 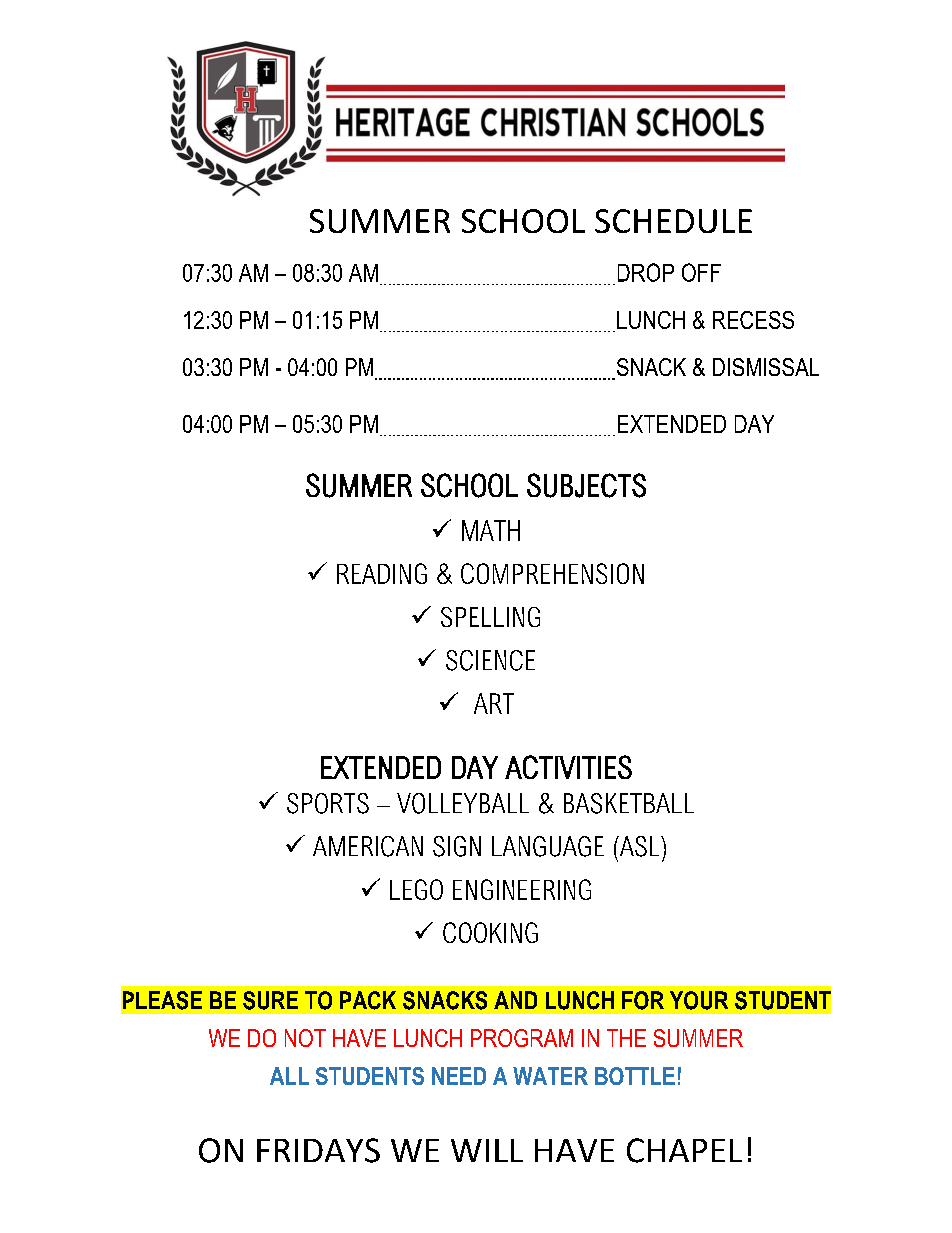 I want to click on ENGINEERING, so click(x=522, y=889).
